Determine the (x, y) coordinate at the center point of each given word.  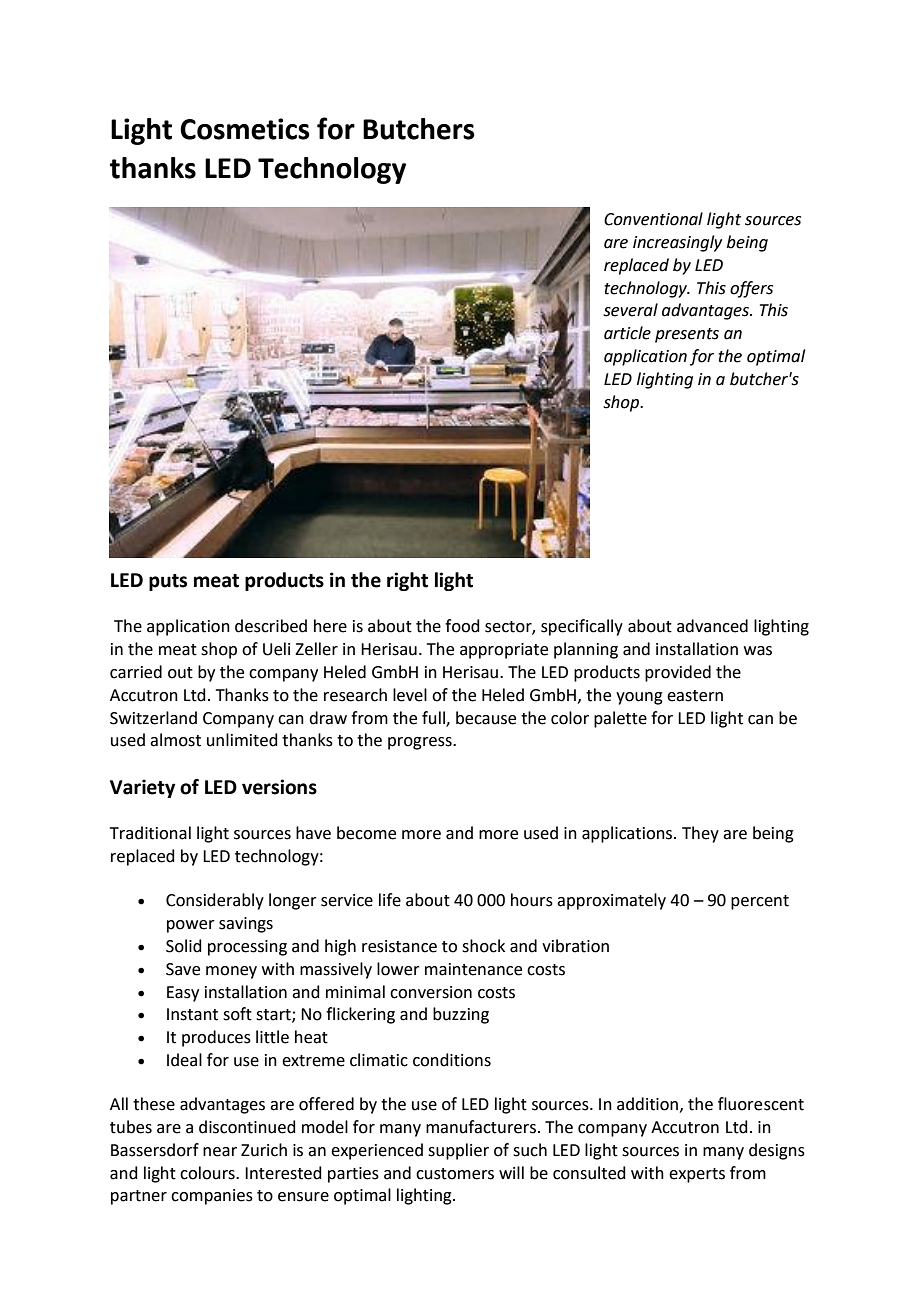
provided (678, 673)
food (462, 626)
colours (208, 1173)
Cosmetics (245, 129)
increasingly (677, 243)
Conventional (653, 219)
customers (455, 1174)
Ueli (276, 649)
